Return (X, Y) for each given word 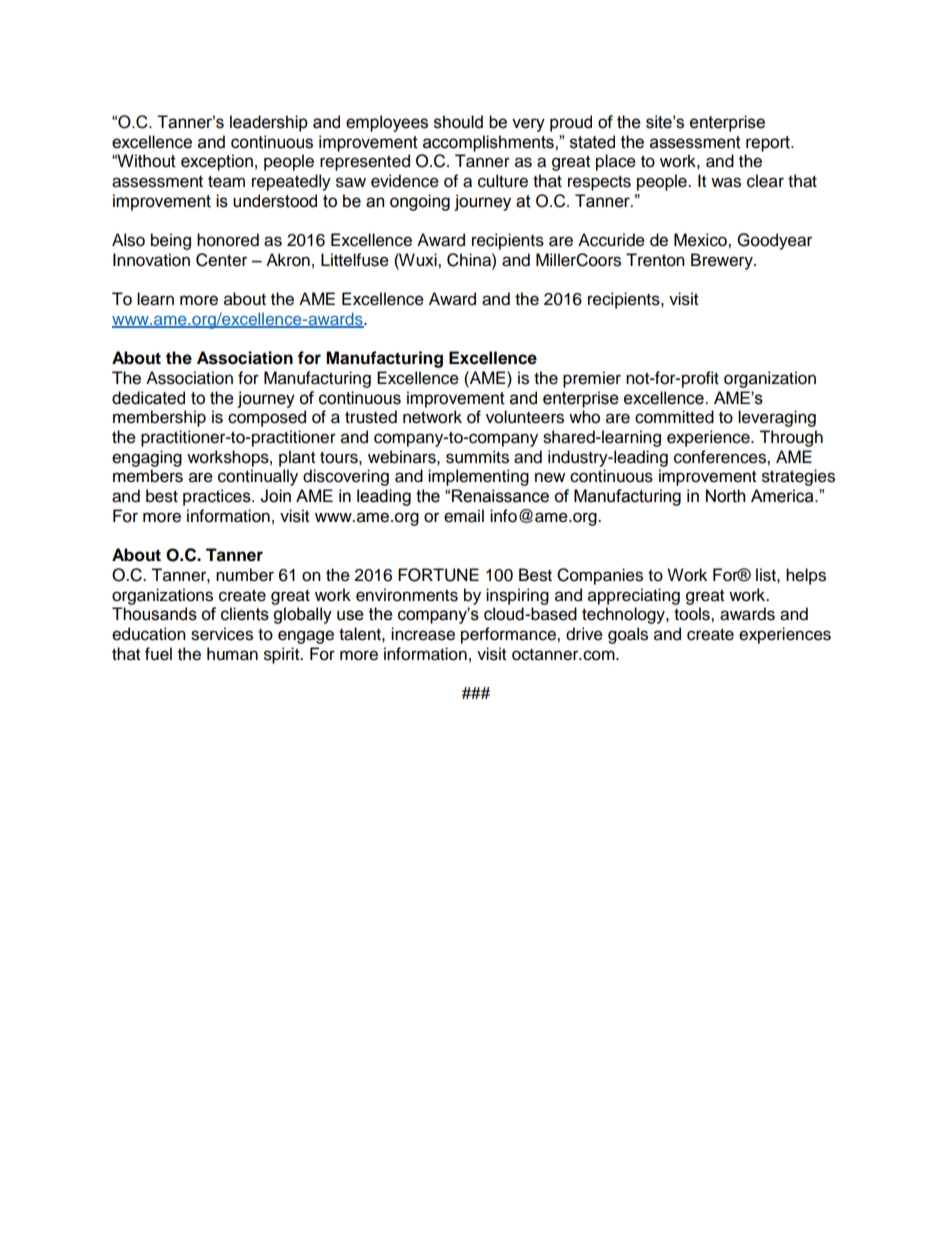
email (464, 516)
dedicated (148, 398)
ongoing (420, 202)
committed (674, 417)
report (769, 144)
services (222, 634)
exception (217, 162)
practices (218, 497)
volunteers (525, 417)
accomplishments (489, 143)
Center (221, 260)
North (725, 496)
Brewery (723, 261)
